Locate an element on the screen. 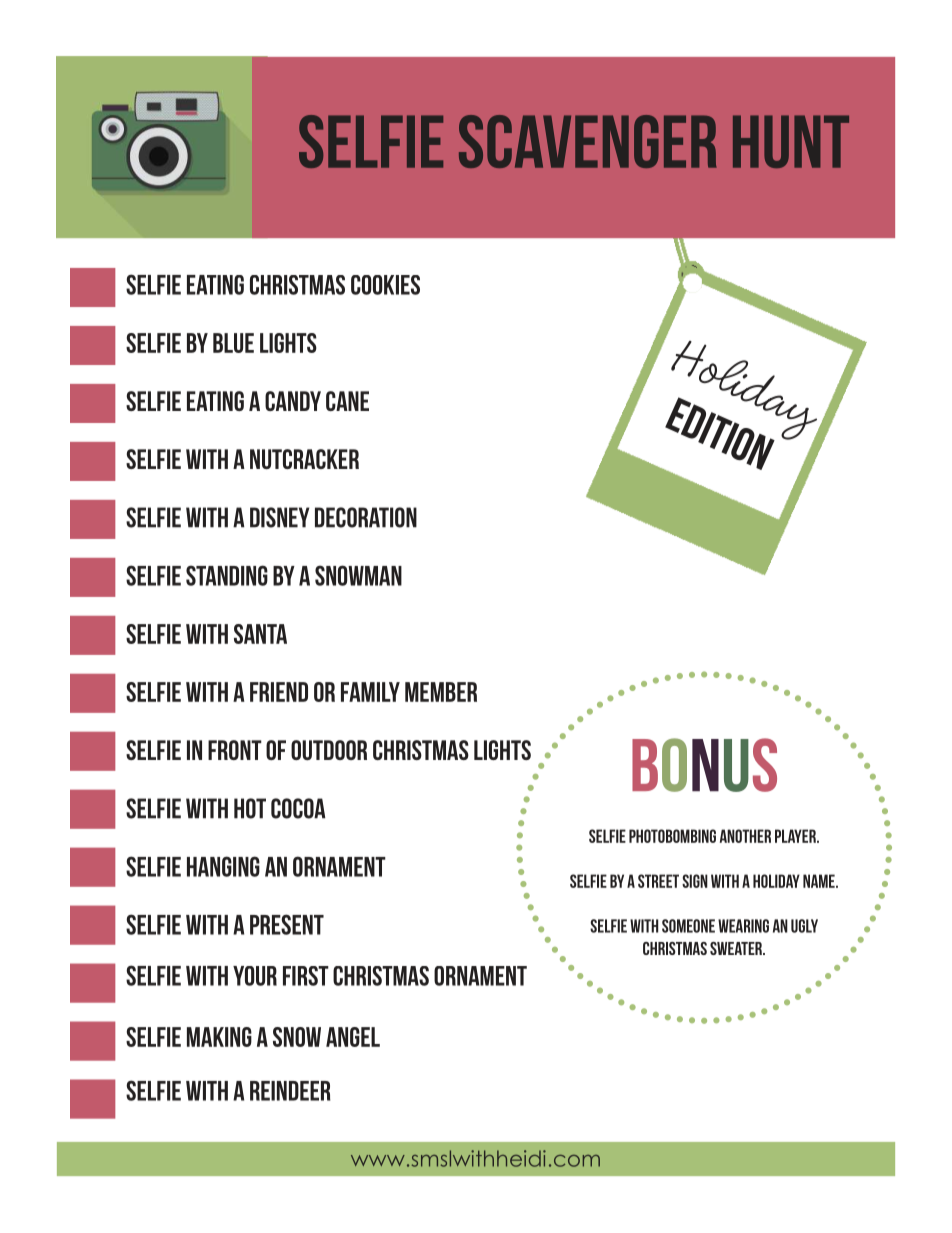  Scavenger is located at coordinates (588, 141).
